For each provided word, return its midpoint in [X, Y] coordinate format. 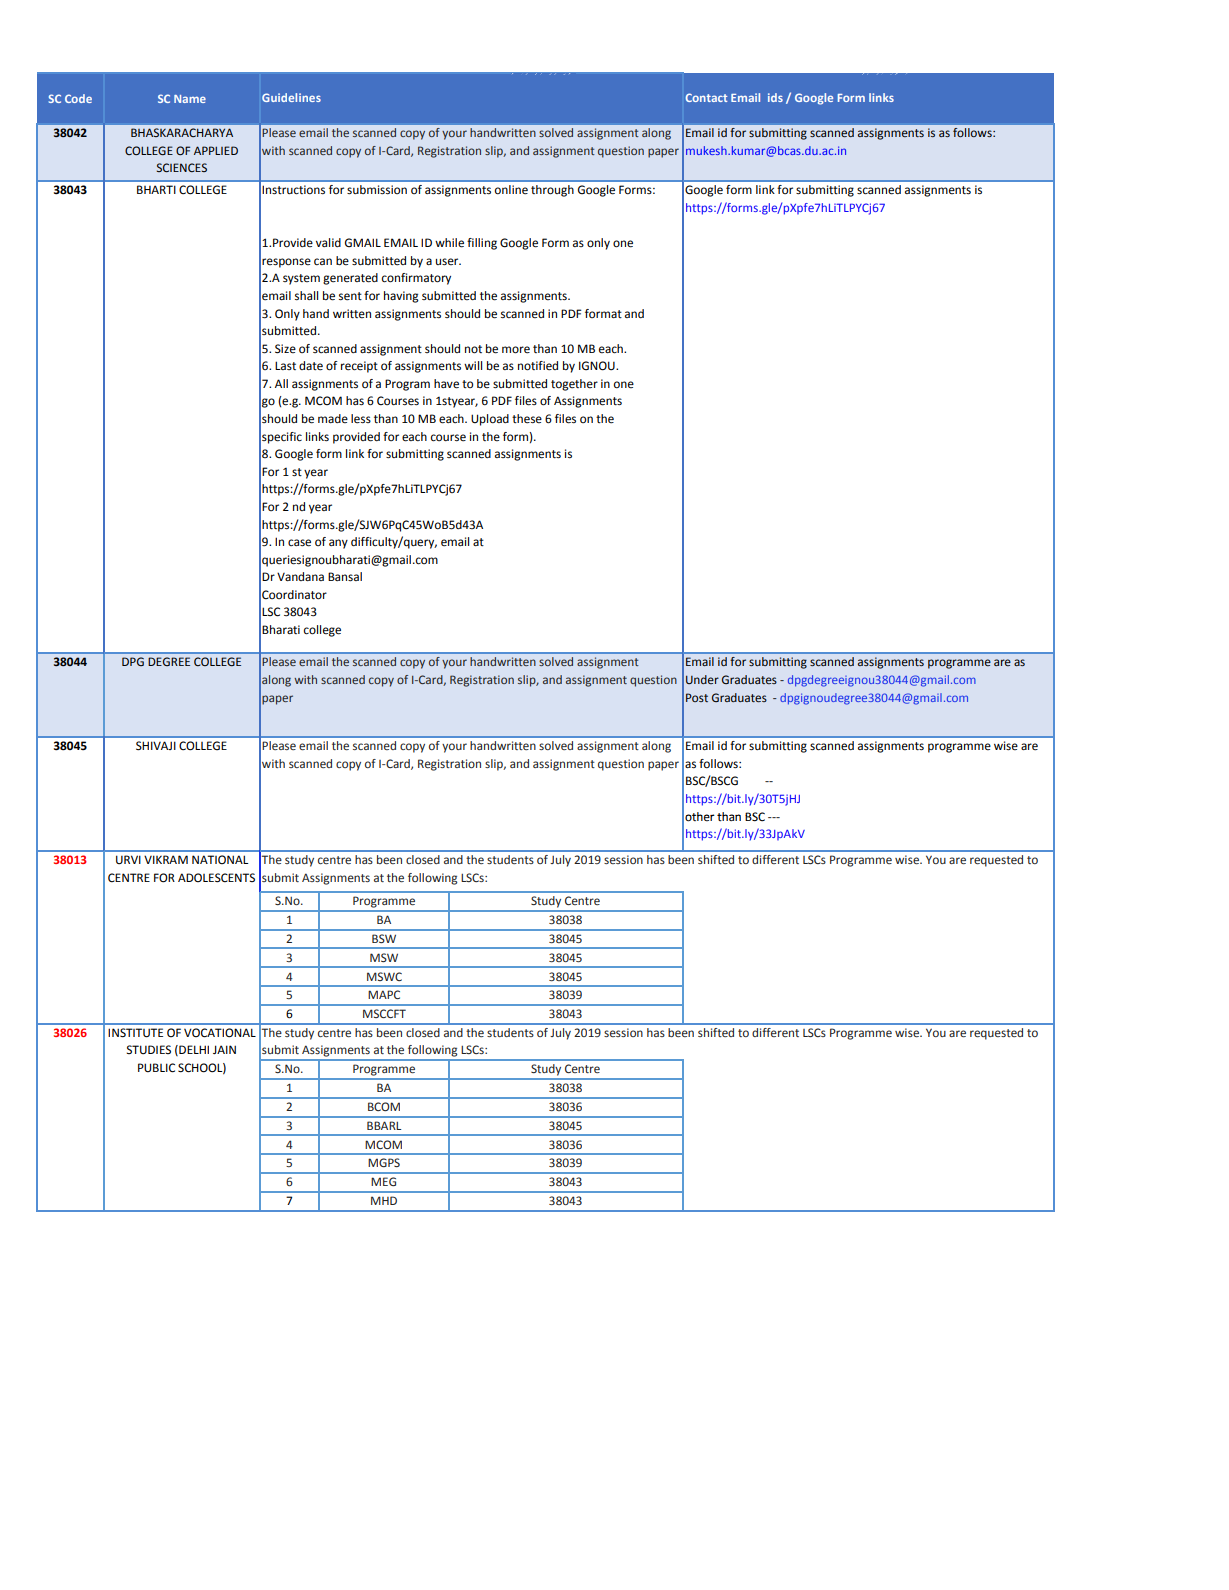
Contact [706, 97]
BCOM [384, 1106]
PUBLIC [156, 1068]
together [574, 385]
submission [377, 190]
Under [702, 679]
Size [285, 349]
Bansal [345, 576]
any [338, 544]
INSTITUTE [135, 1033]
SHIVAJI [156, 746]
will [473, 365]
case [299, 543]
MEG [383, 1181]
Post [697, 697]
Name [190, 99]
